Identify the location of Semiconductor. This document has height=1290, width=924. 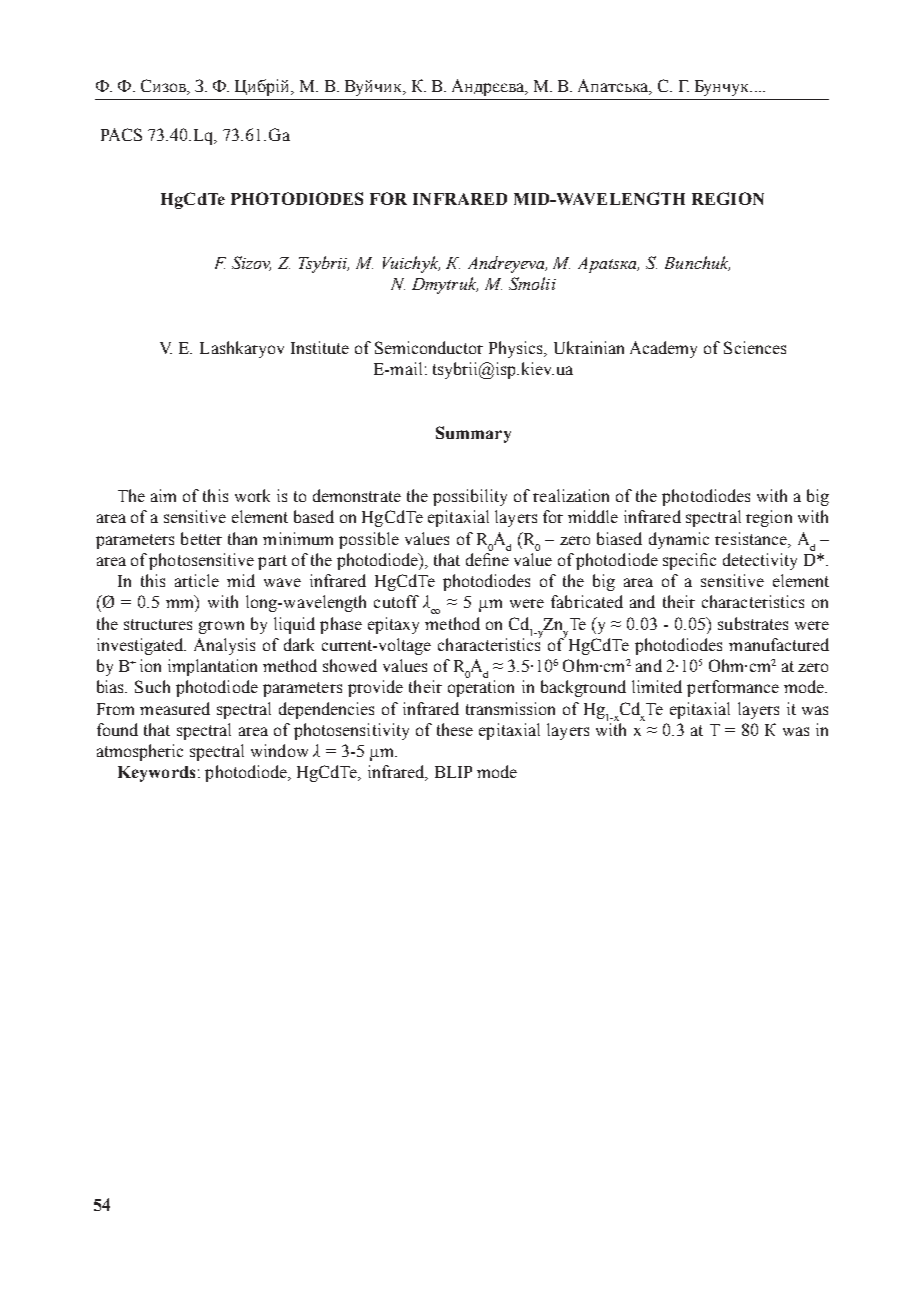
(429, 347).
